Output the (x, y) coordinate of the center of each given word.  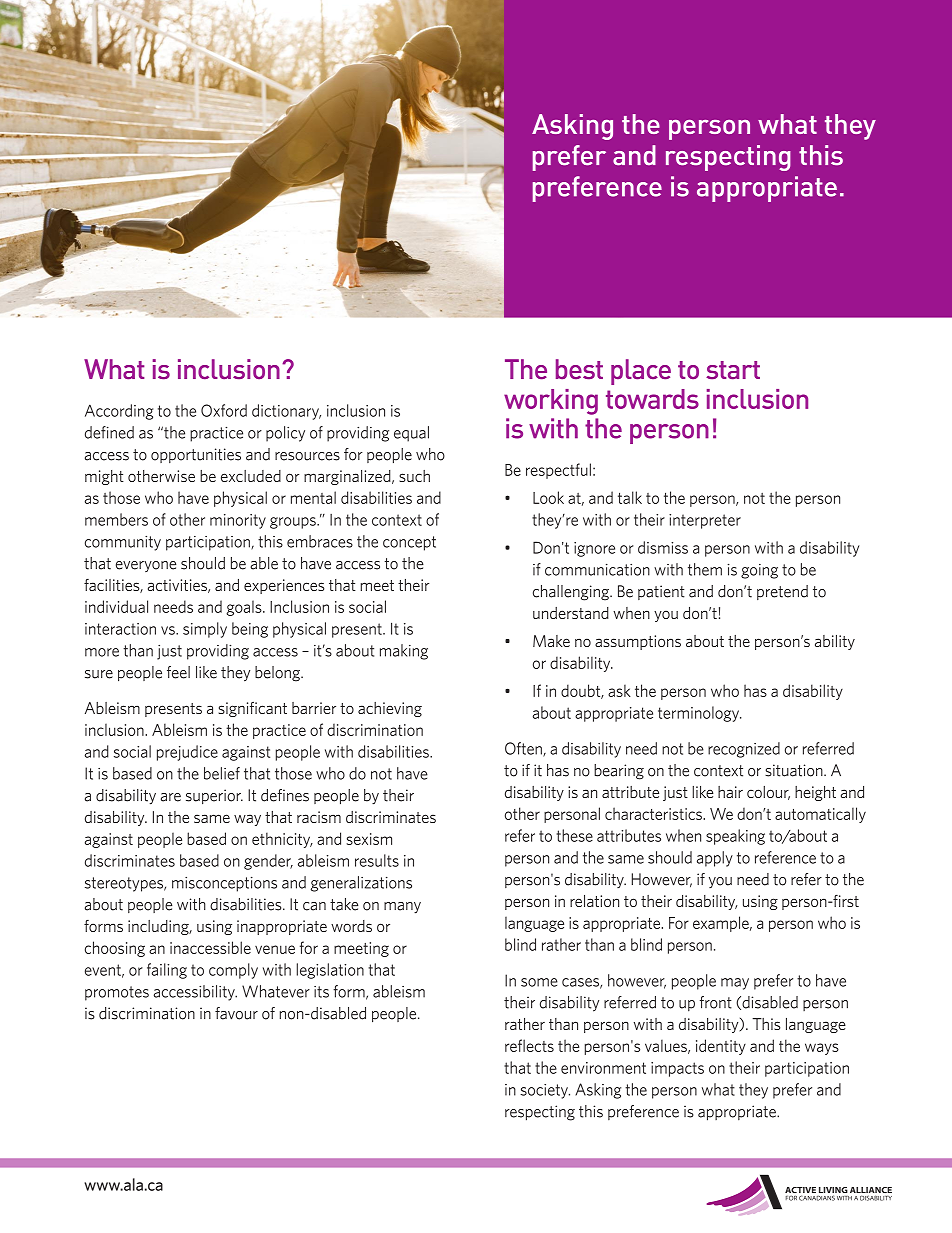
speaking (735, 837)
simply (205, 630)
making (404, 652)
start (733, 370)
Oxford (224, 410)
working (551, 402)
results (377, 860)
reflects (529, 1045)
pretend (782, 592)
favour (236, 1013)
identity (721, 1047)
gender (268, 862)
